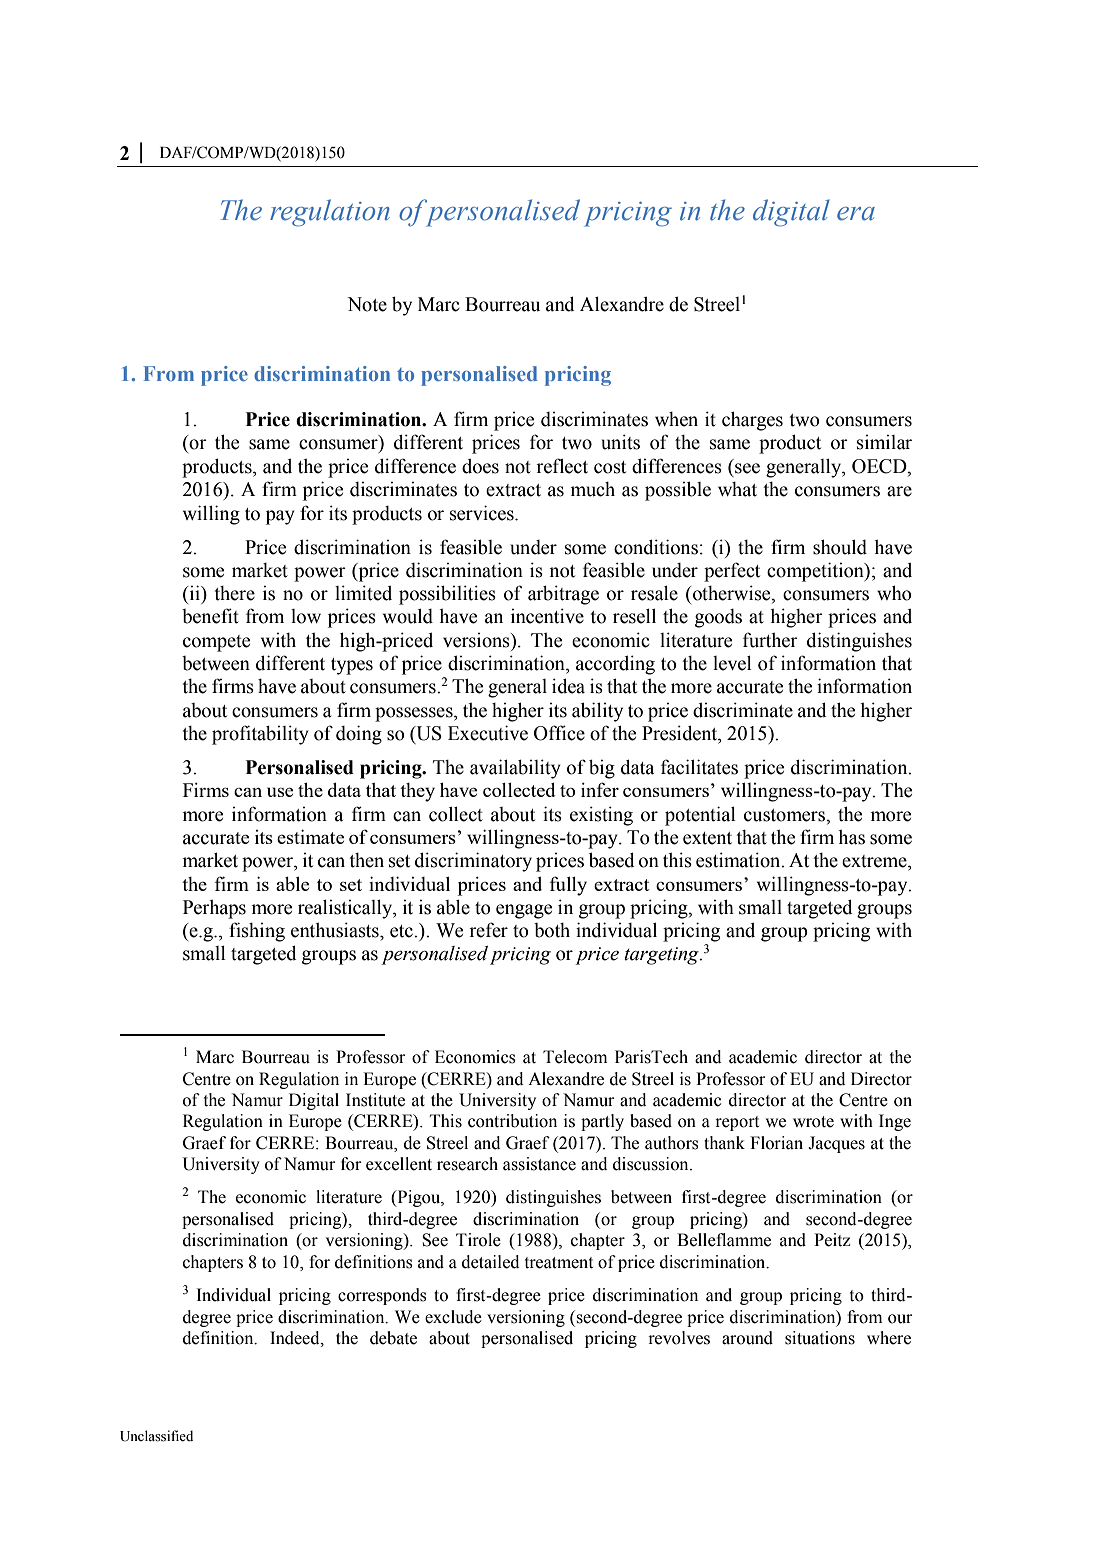 This image has width=1095, height=1549. I want to click on situations, so click(820, 1338).
